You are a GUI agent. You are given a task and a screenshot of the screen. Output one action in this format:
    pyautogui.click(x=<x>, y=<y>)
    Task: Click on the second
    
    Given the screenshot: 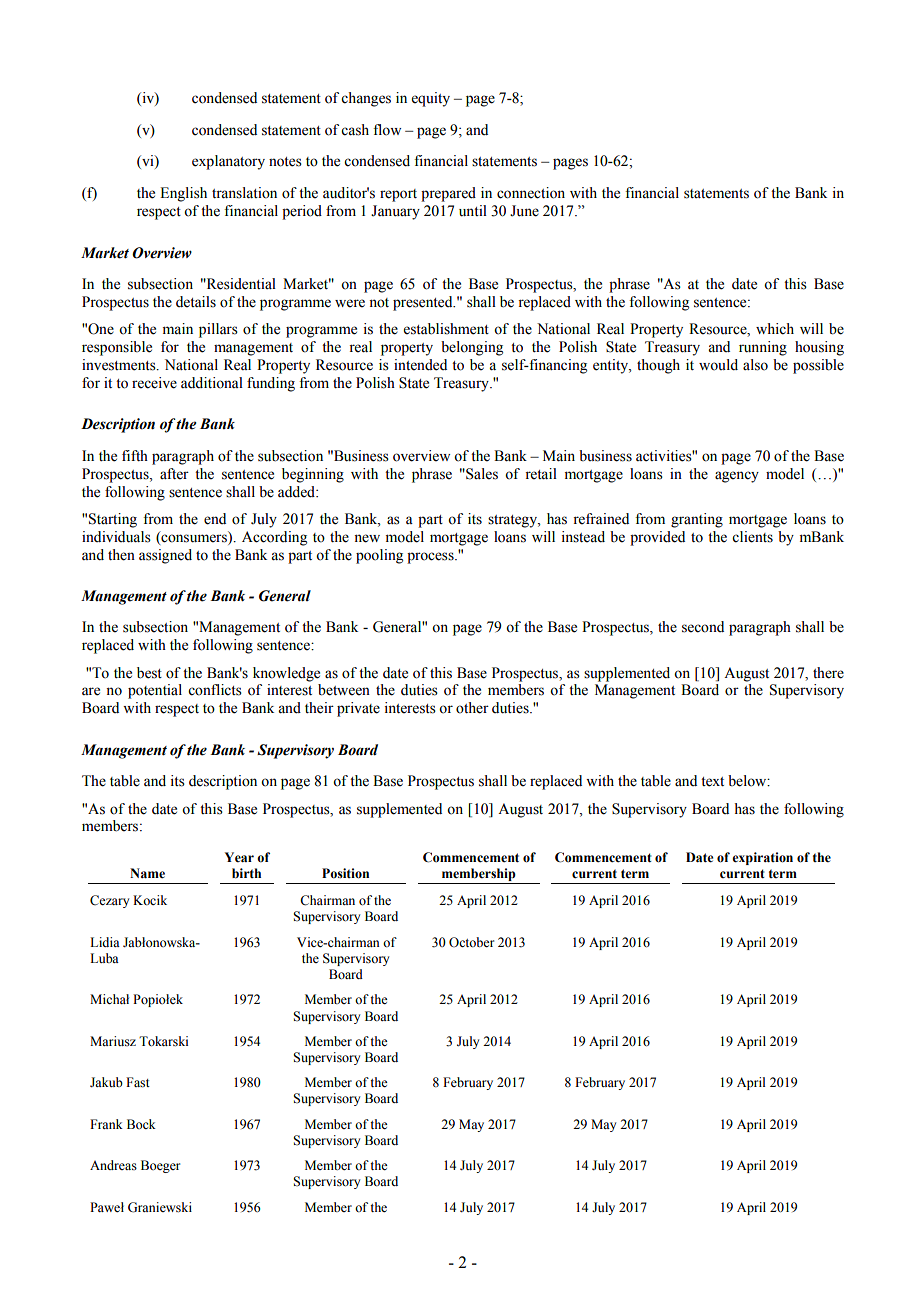 What is the action you would take?
    pyautogui.click(x=703, y=627)
